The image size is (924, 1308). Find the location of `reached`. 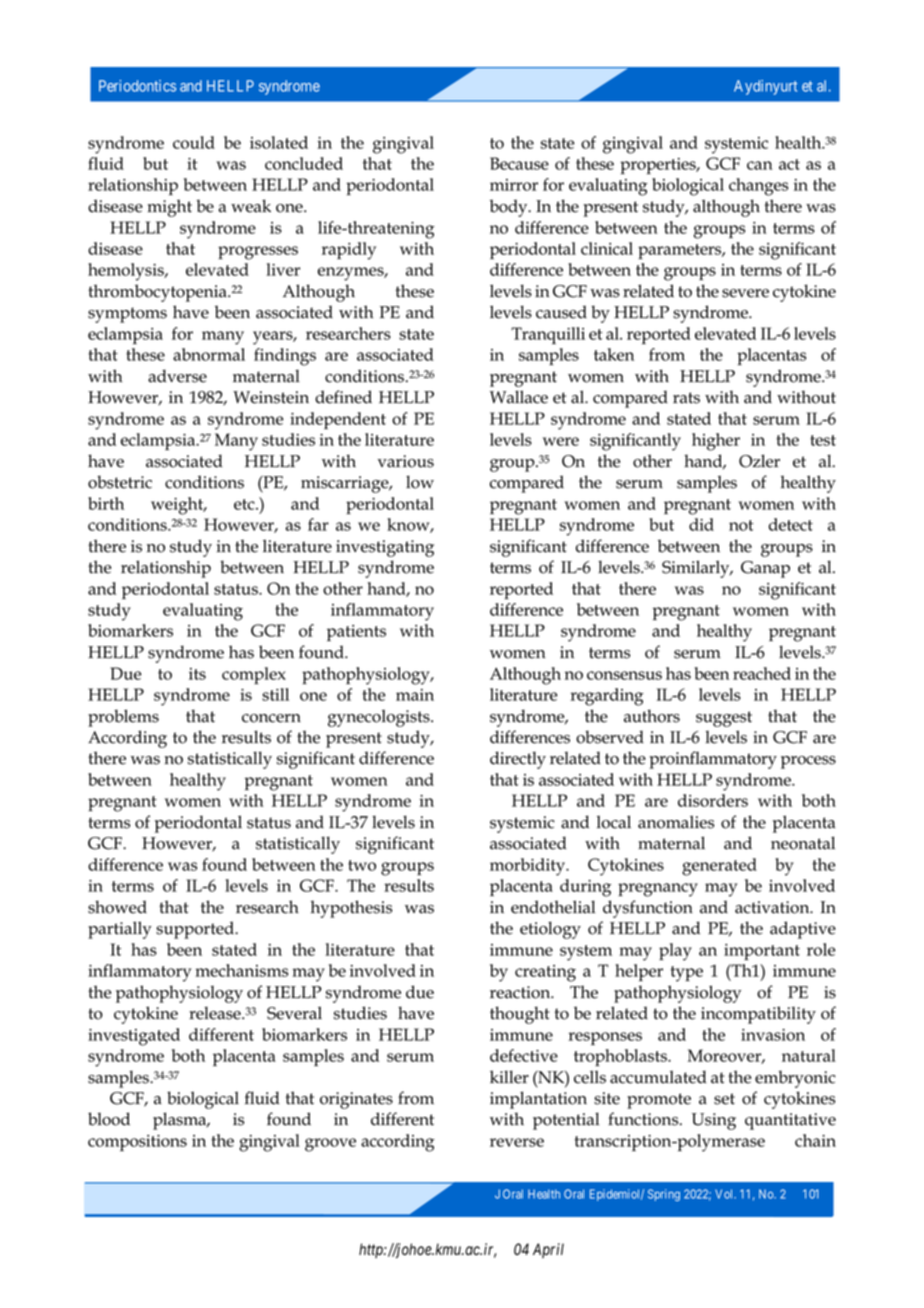

reached is located at coordinates (762, 673).
